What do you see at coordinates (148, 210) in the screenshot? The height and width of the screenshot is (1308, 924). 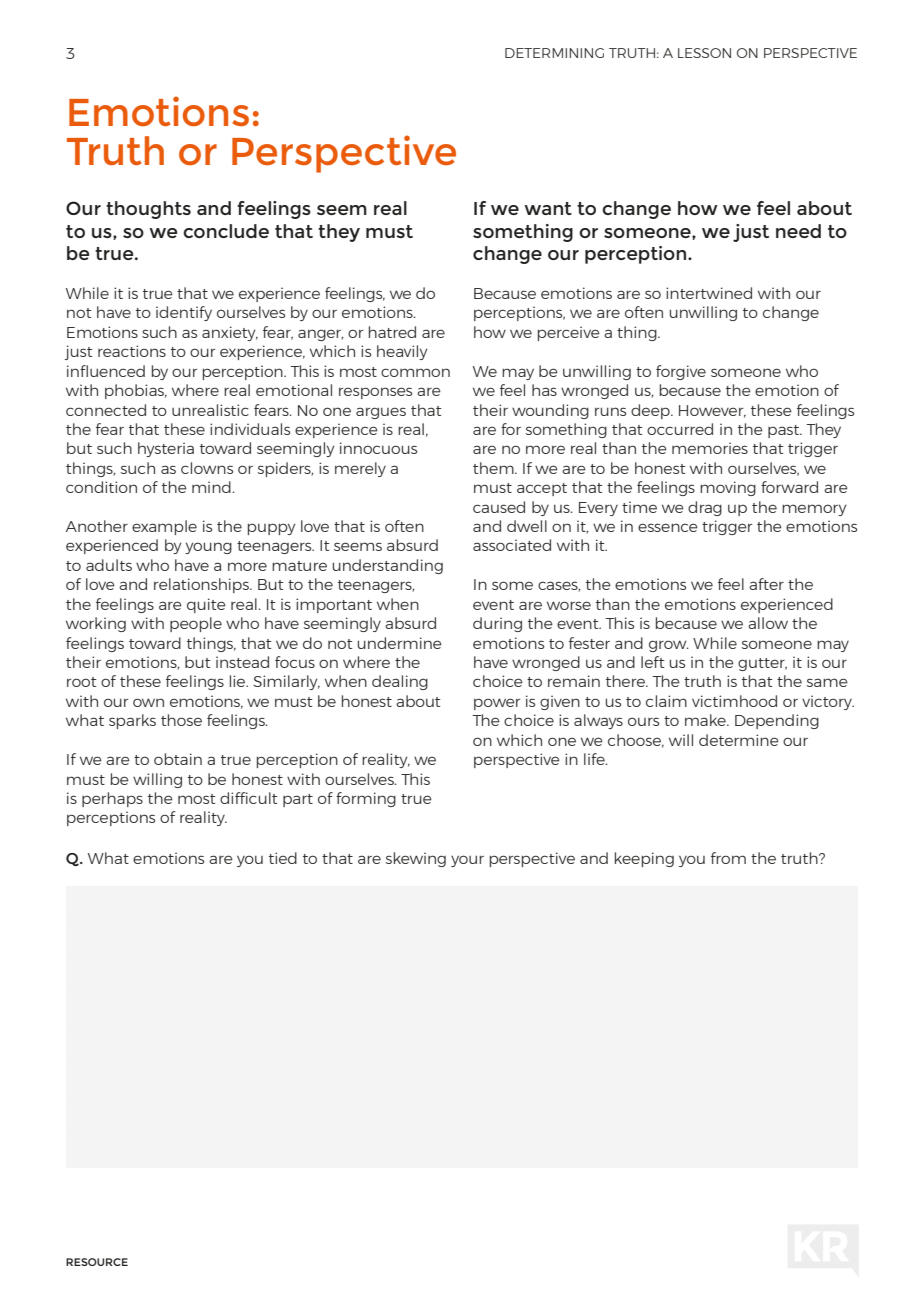 I see `thoughts` at bounding box center [148, 210].
